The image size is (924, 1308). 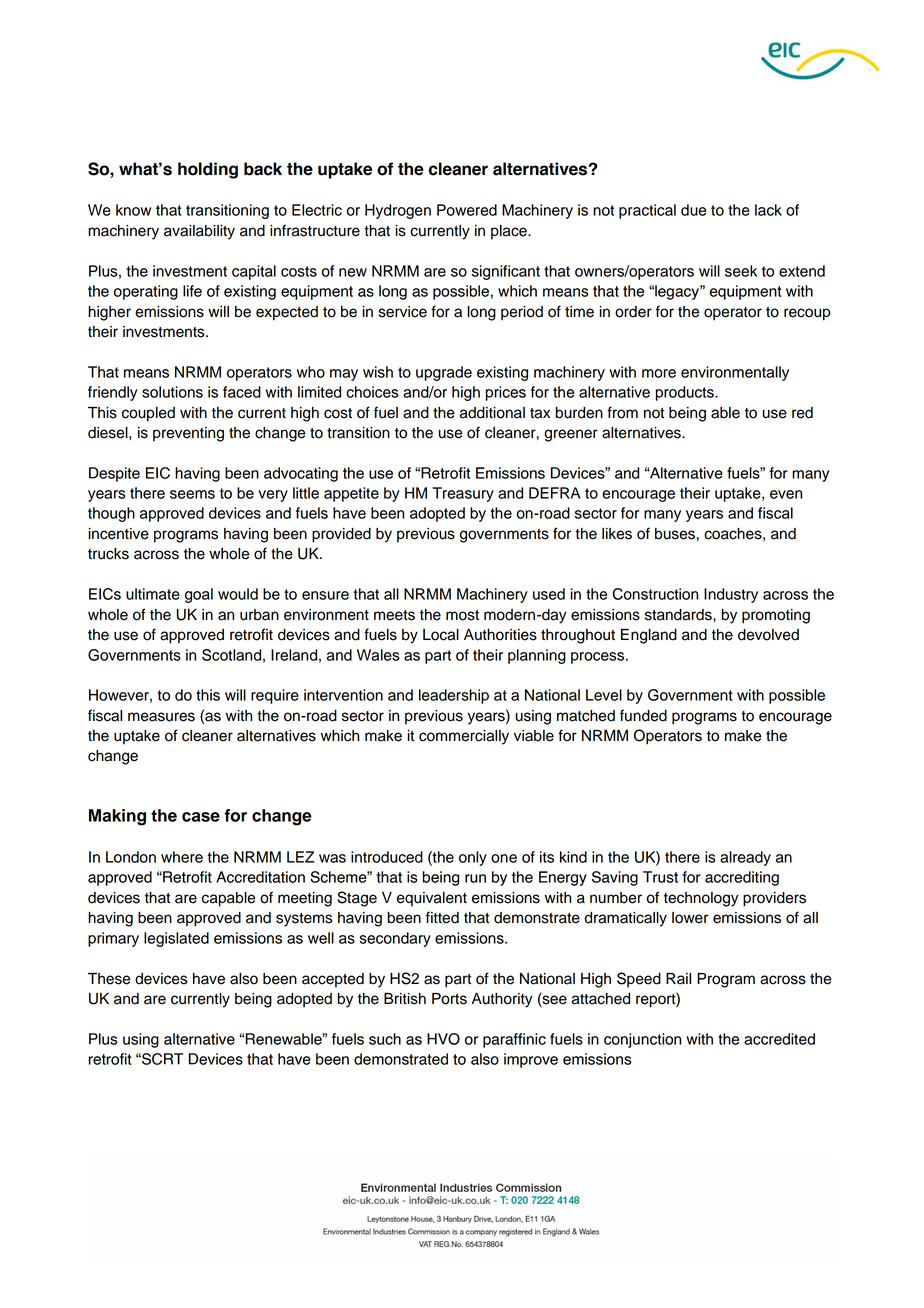 What do you see at coordinates (643, 715) in the screenshot?
I see `funded` at bounding box center [643, 715].
